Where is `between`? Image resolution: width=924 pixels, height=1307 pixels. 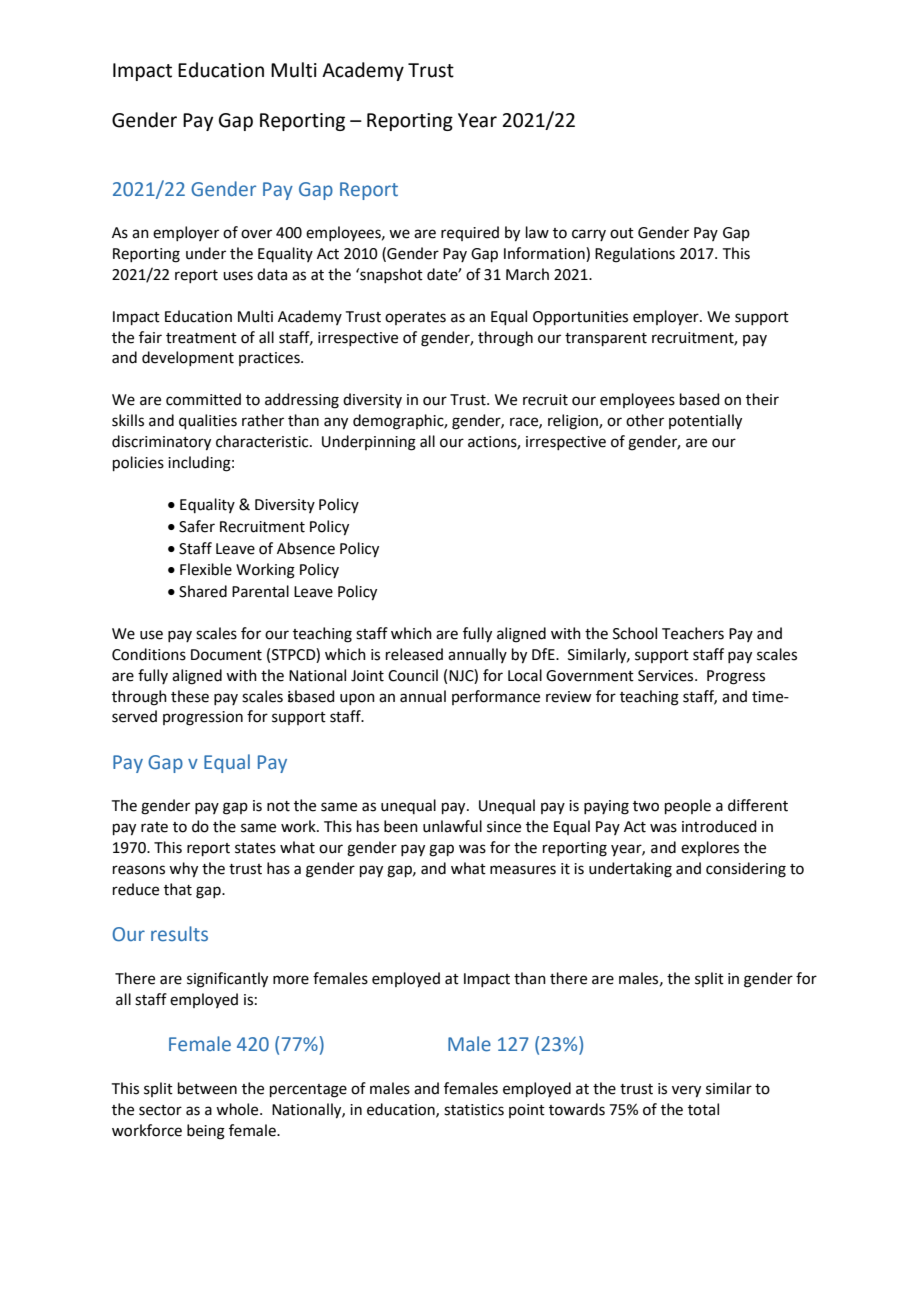 between is located at coordinates (207, 1088).
